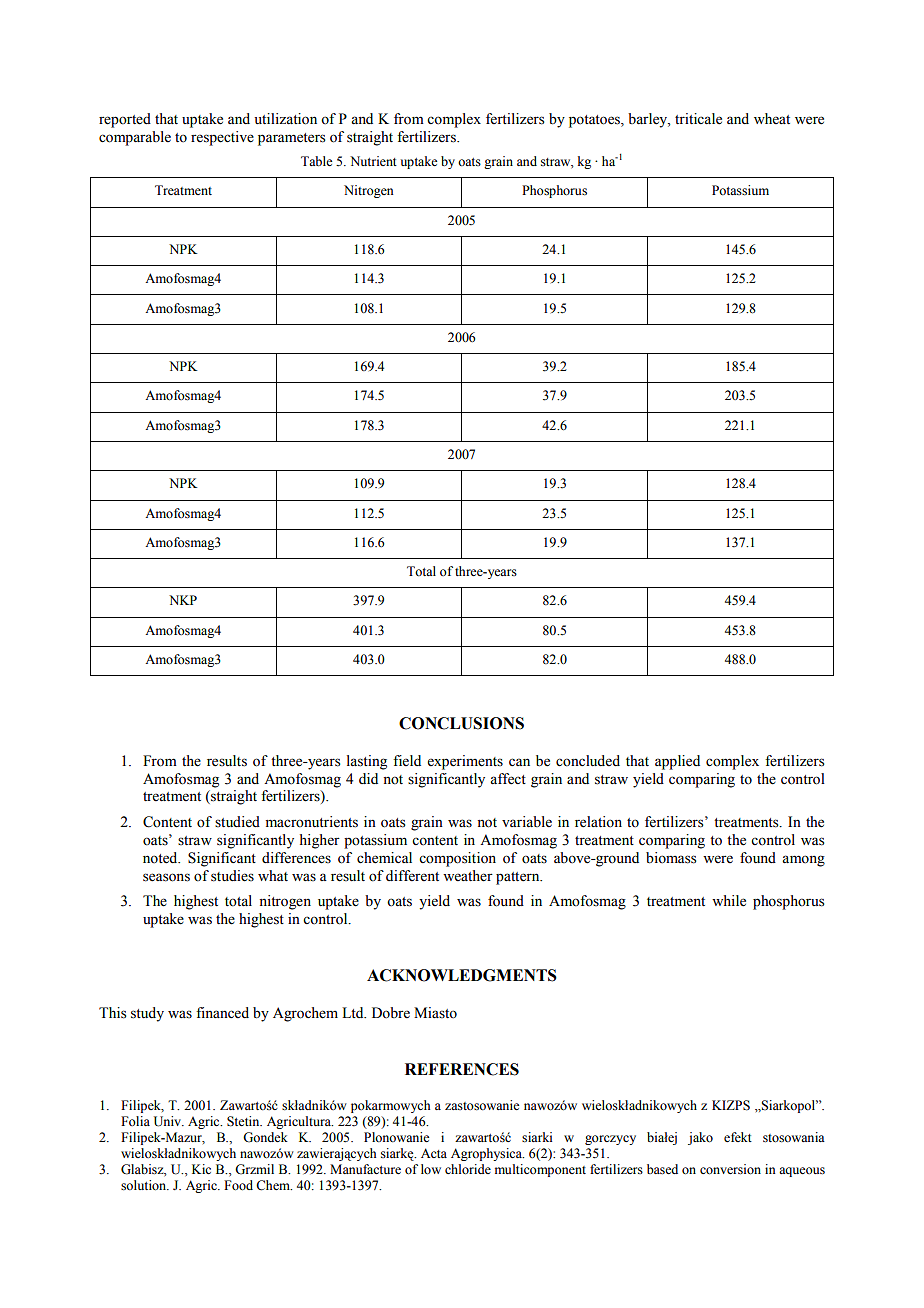  What do you see at coordinates (367, 762) in the screenshot?
I see `lasting` at bounding box center [367, 762].
